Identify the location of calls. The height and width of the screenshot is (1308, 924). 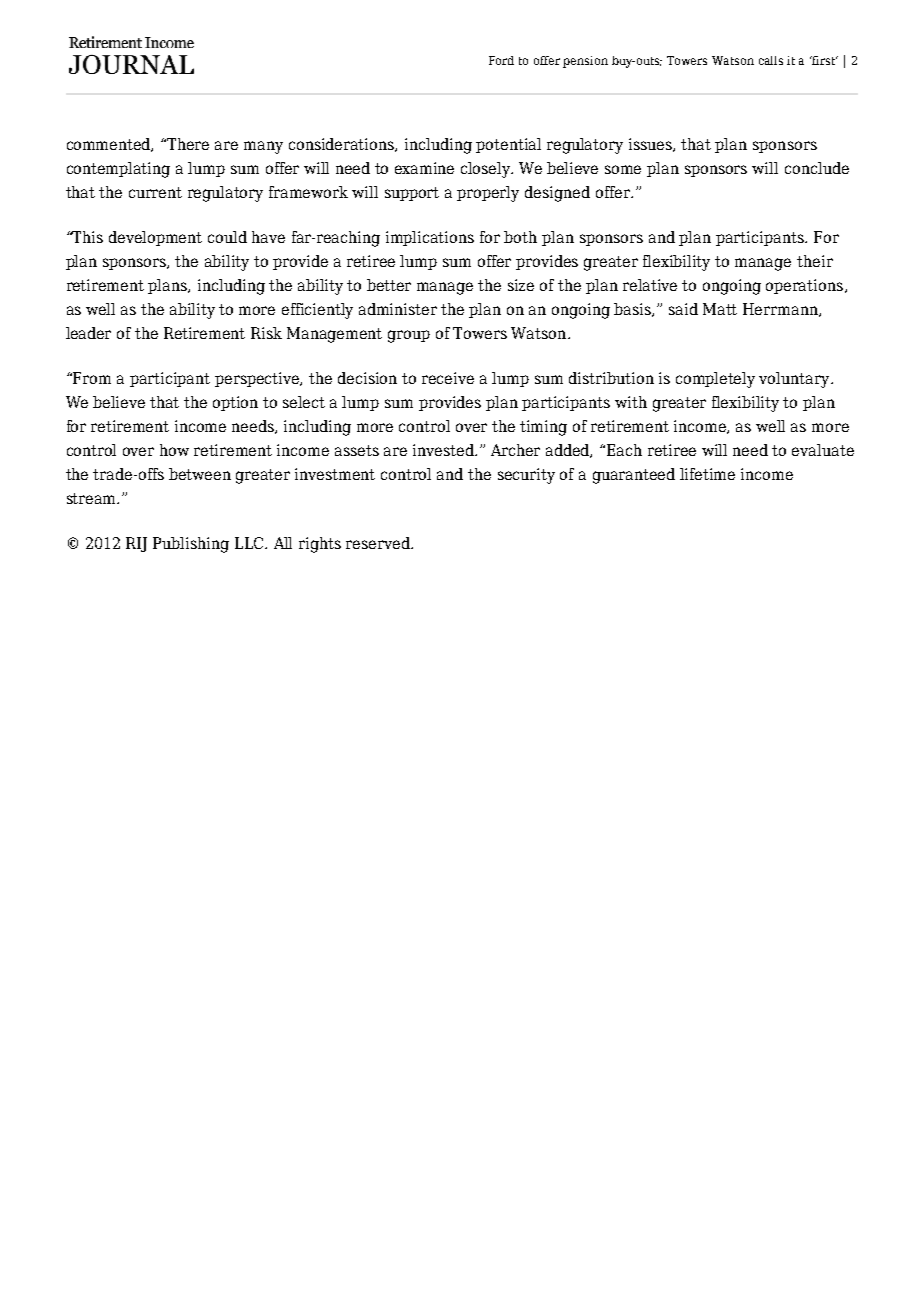
(771, 60).
